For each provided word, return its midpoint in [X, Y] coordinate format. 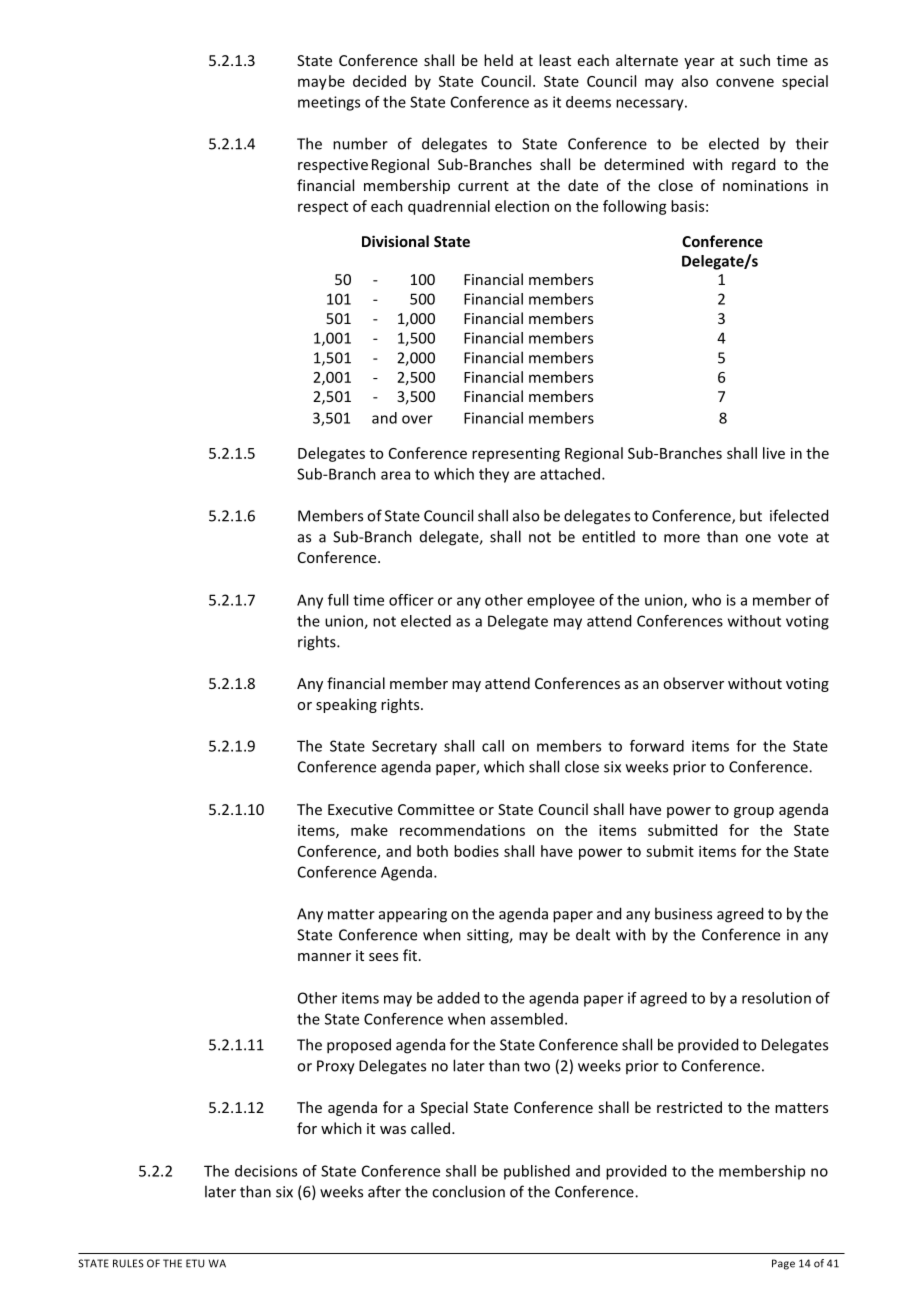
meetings [329, 103]
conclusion [468, 1191]
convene [745, 82]
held [498, 60]
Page [783, 1264]
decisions [266, 1171]
